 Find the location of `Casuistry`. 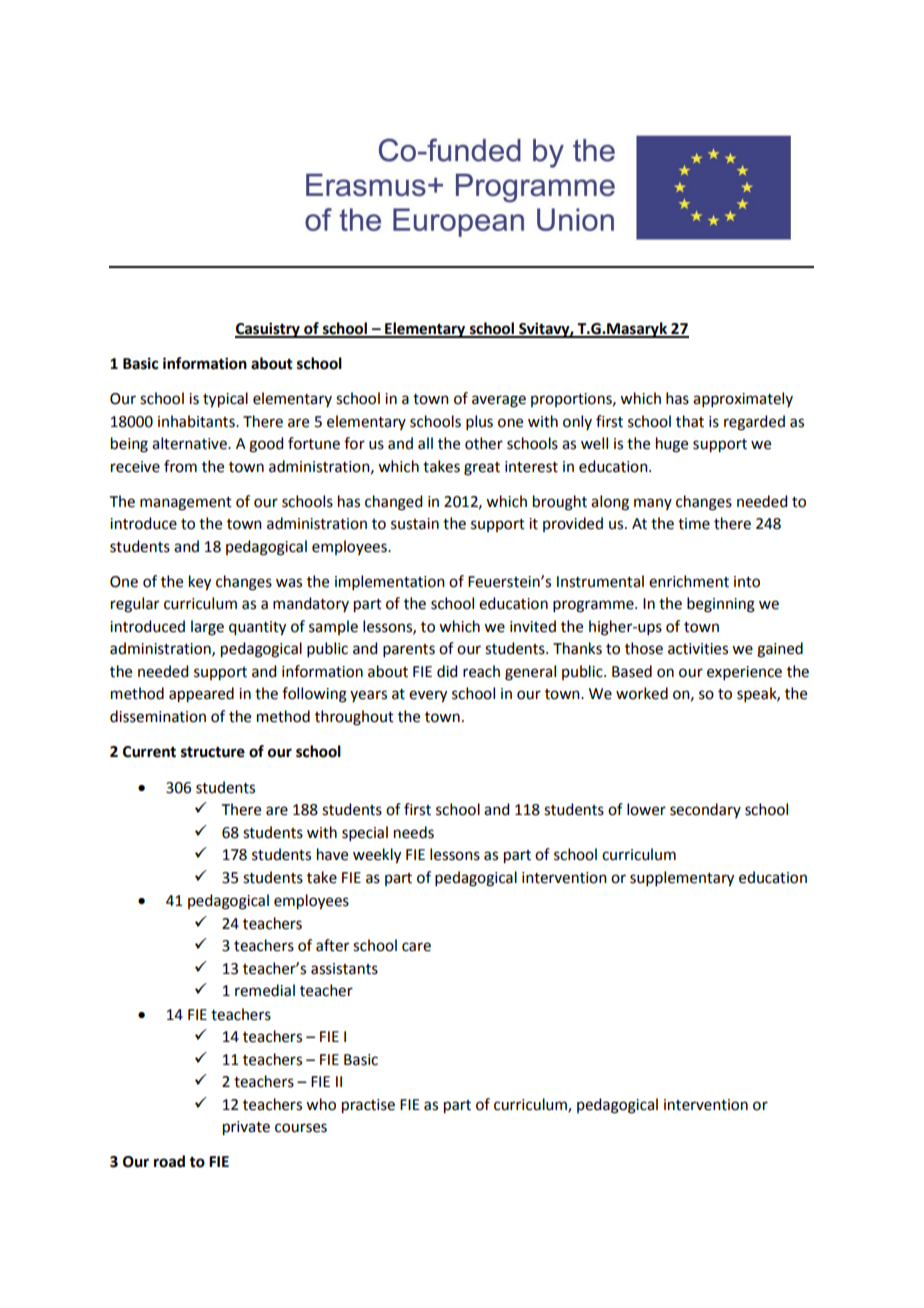

Casuistry is located at coordinates (268, 330).
